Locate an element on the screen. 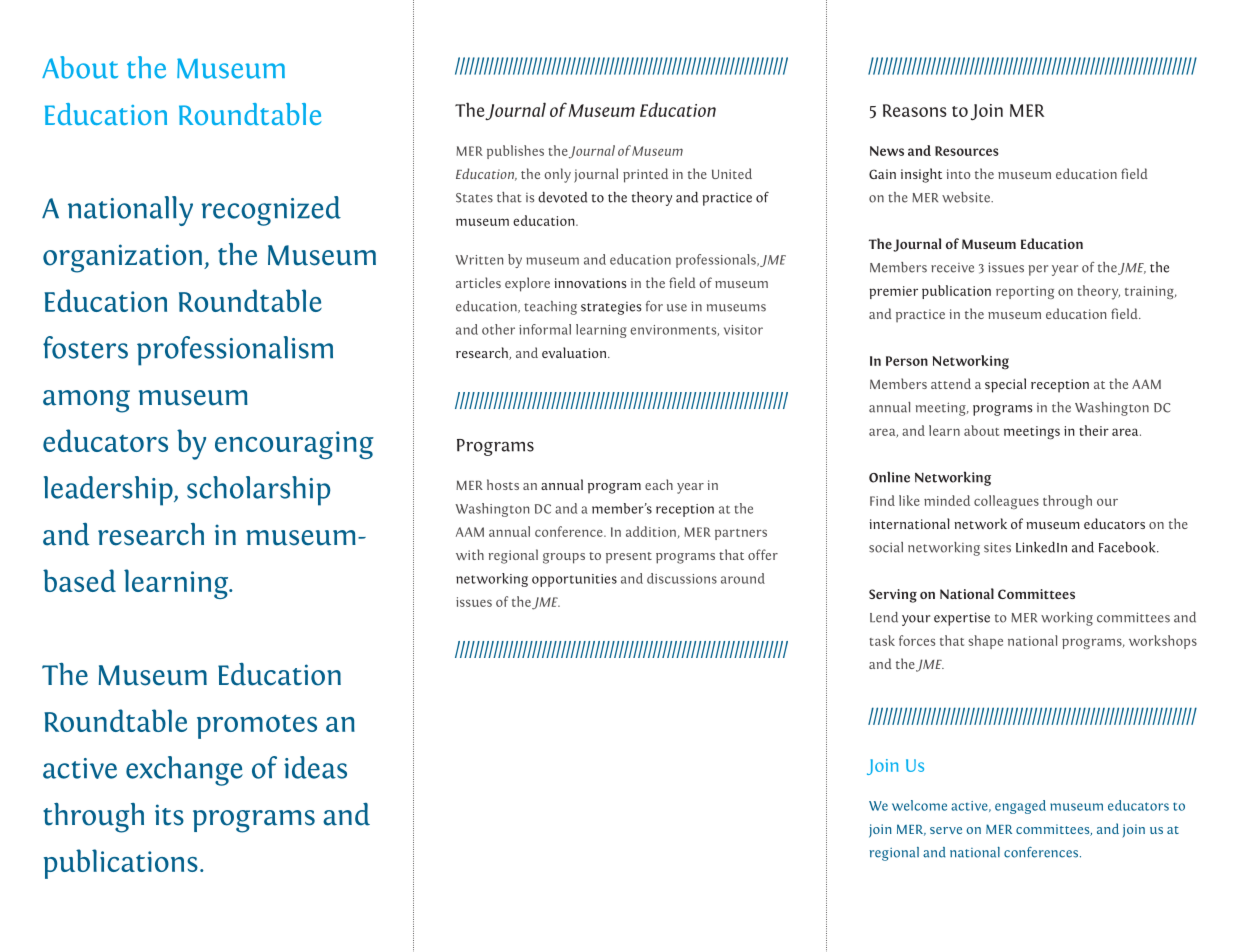 The width and height of the screenshot is (1233, 952). Resources is located at coordinates (967, 151).
